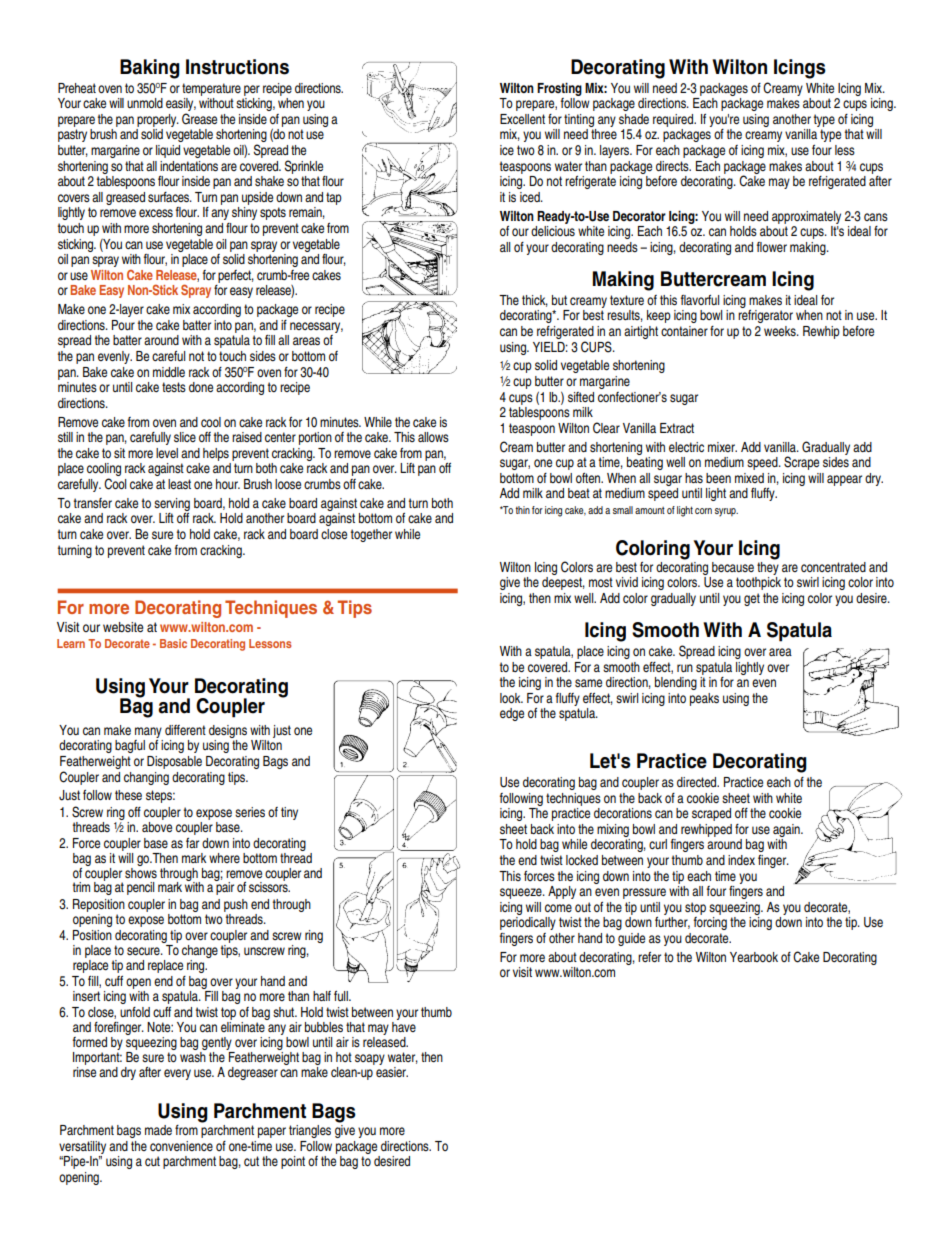 Image resolution: width=952 pixels, height=1236 pixels. I want to click on weeks, so click(781, 331).
